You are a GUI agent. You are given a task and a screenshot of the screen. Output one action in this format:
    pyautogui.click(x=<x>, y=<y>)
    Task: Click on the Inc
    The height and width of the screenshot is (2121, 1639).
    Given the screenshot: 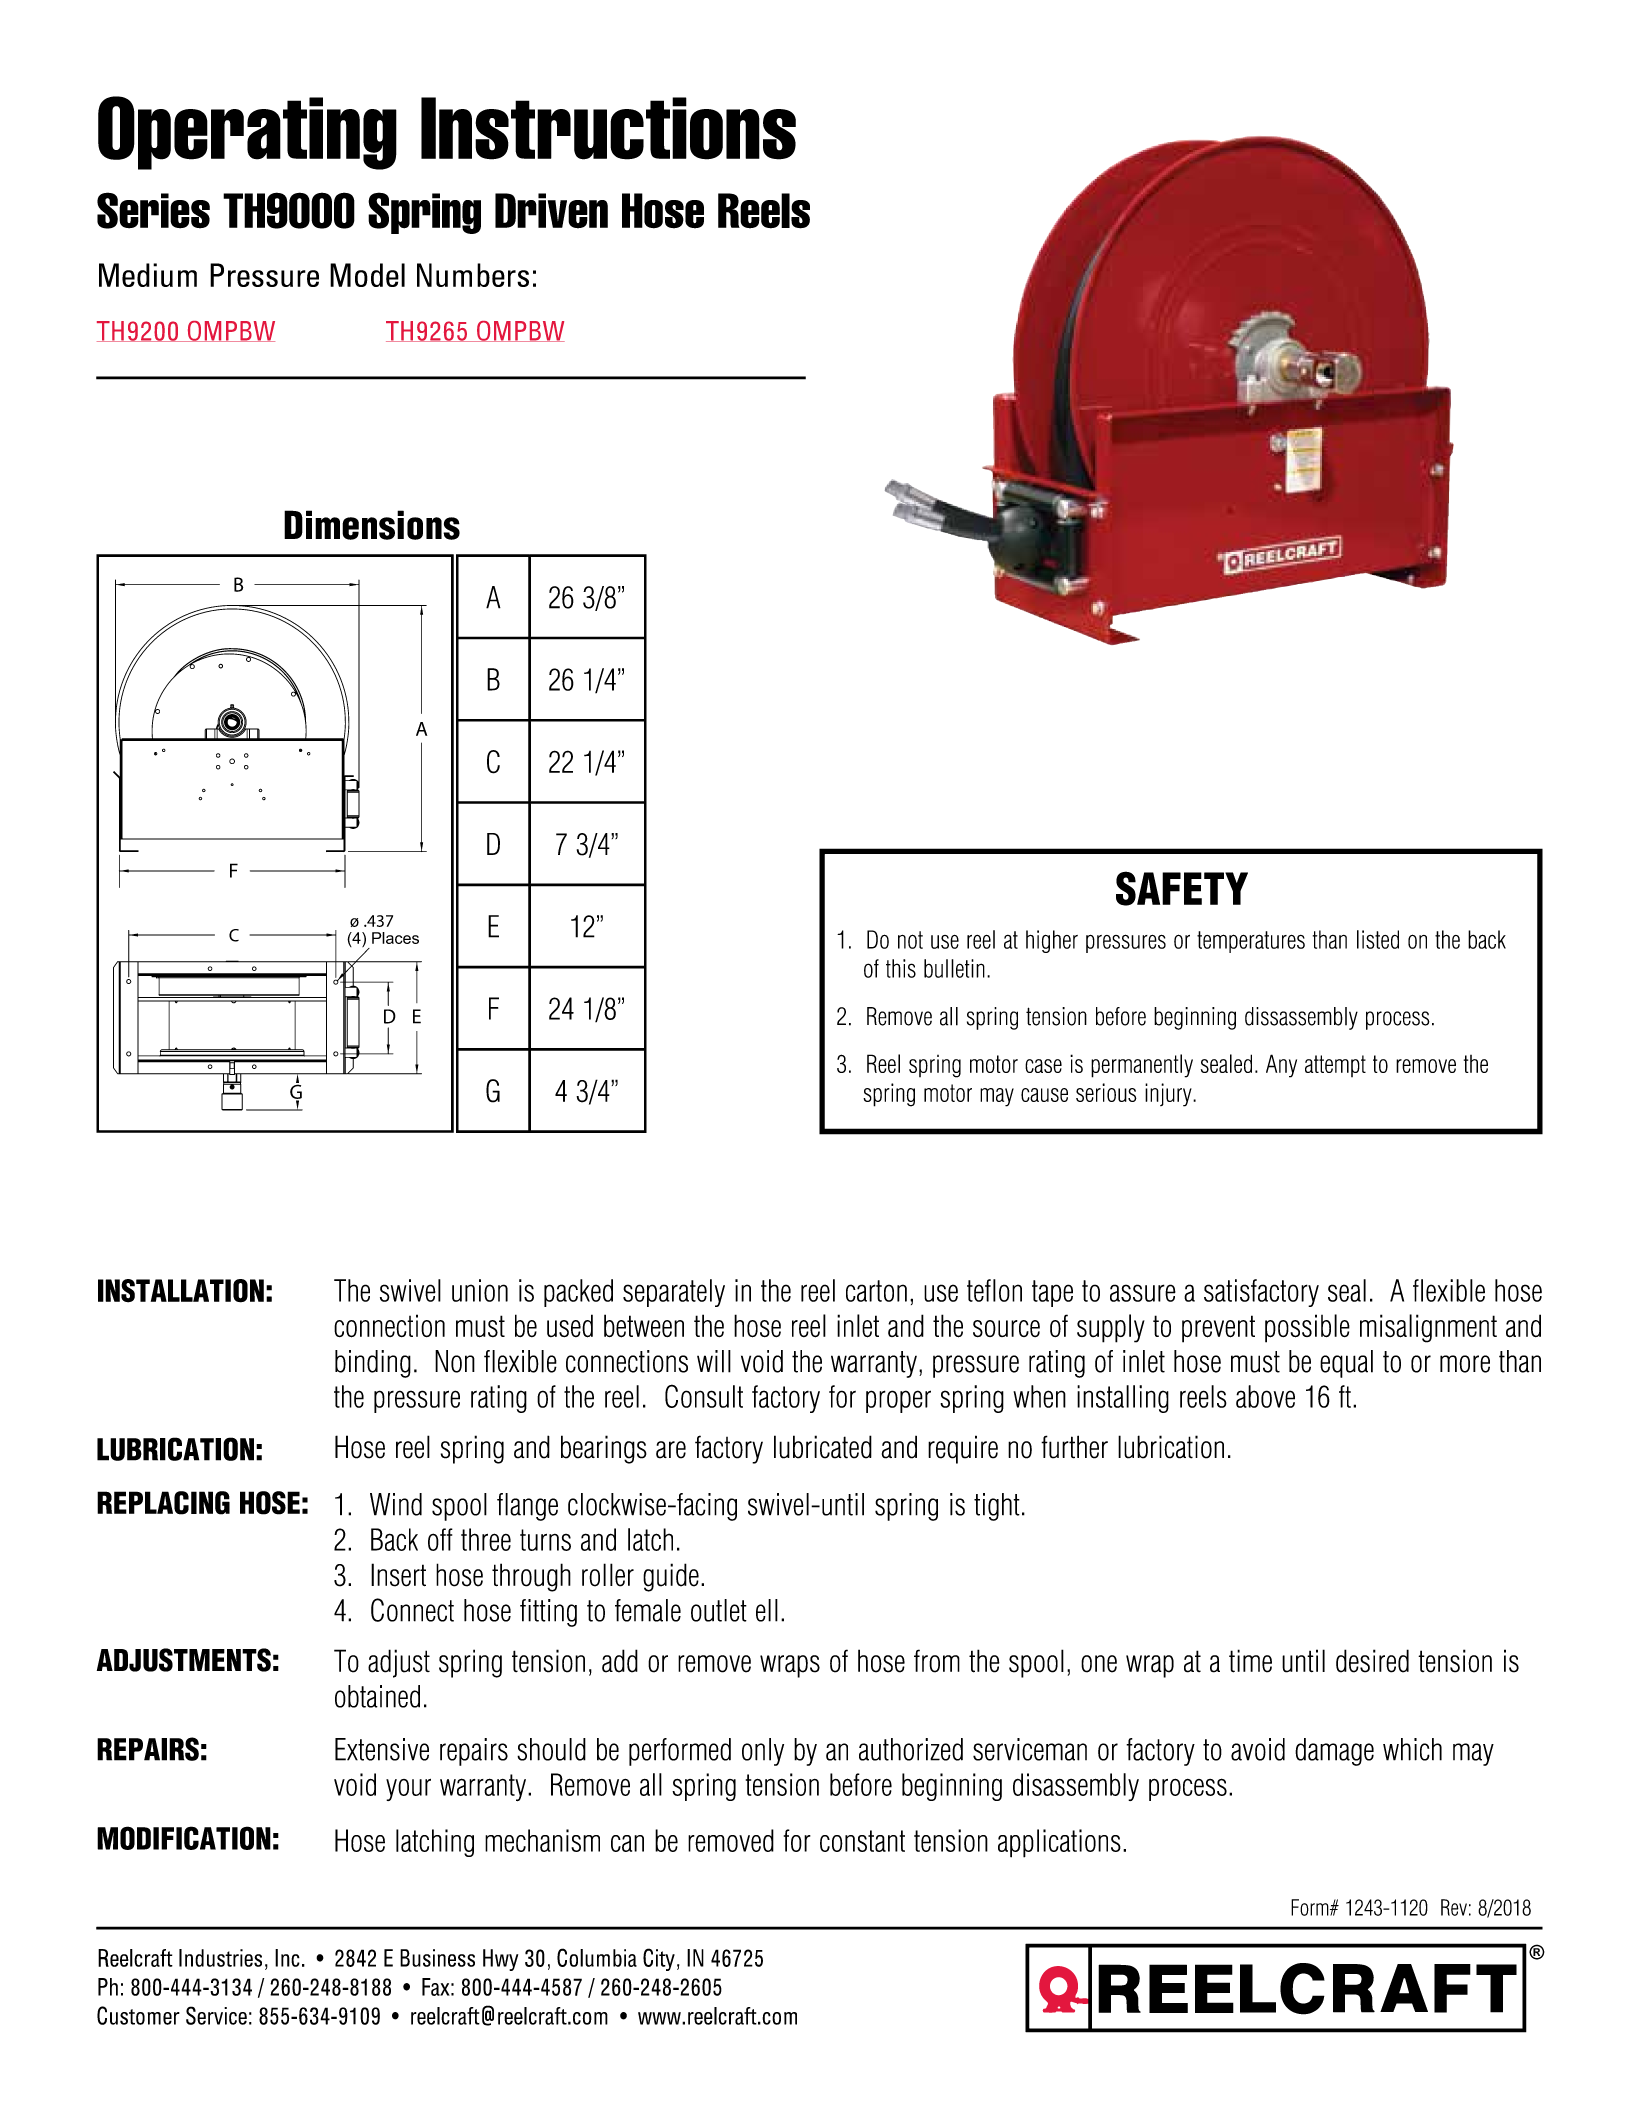 What is the action you would take?
    pyautogui.click(x=287, y=1958)
